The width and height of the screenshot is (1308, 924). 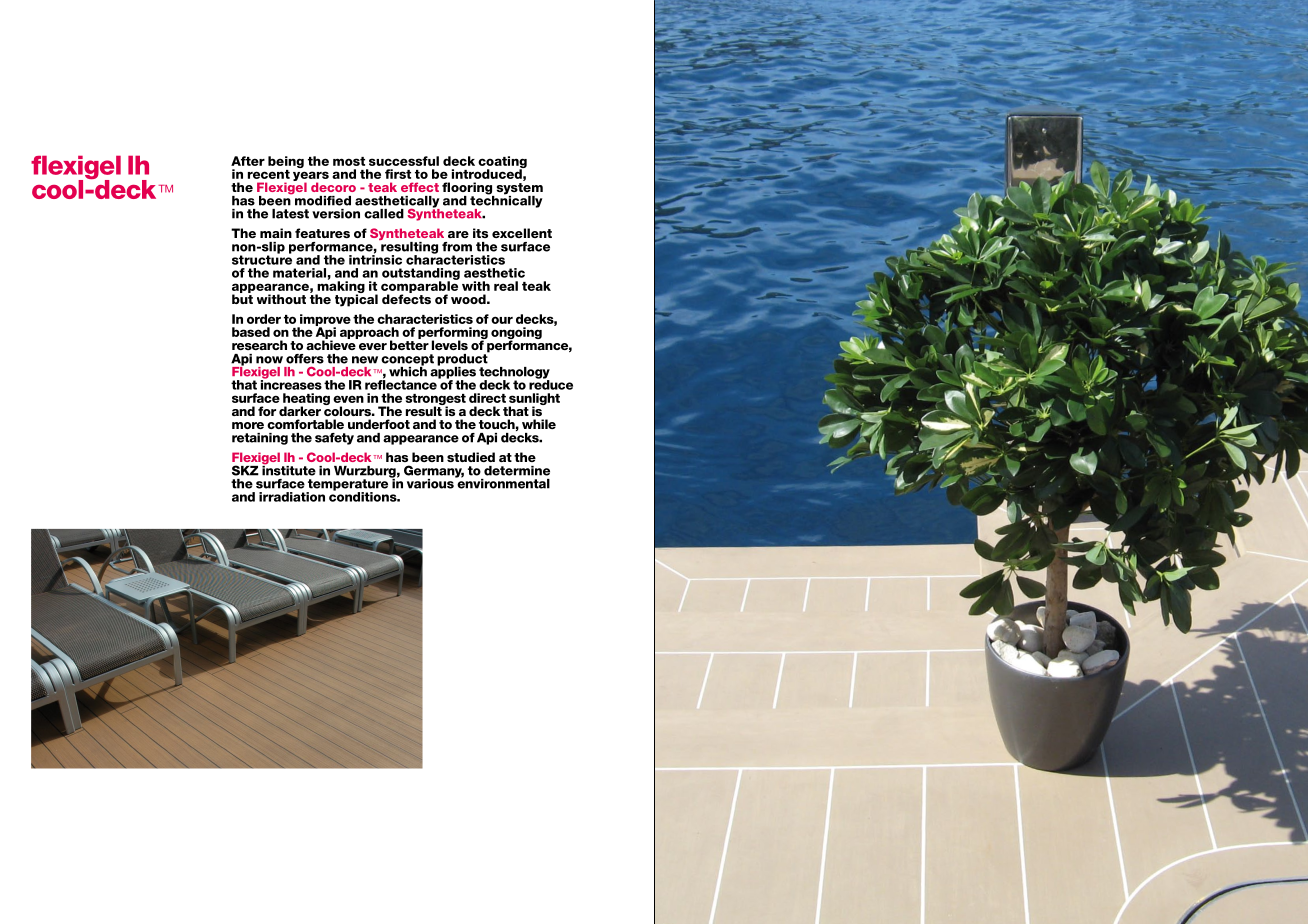 What do you see at coordinates (292, 497) in the screenshot?
I see `irradiation` at bounding box center [292, 497].
